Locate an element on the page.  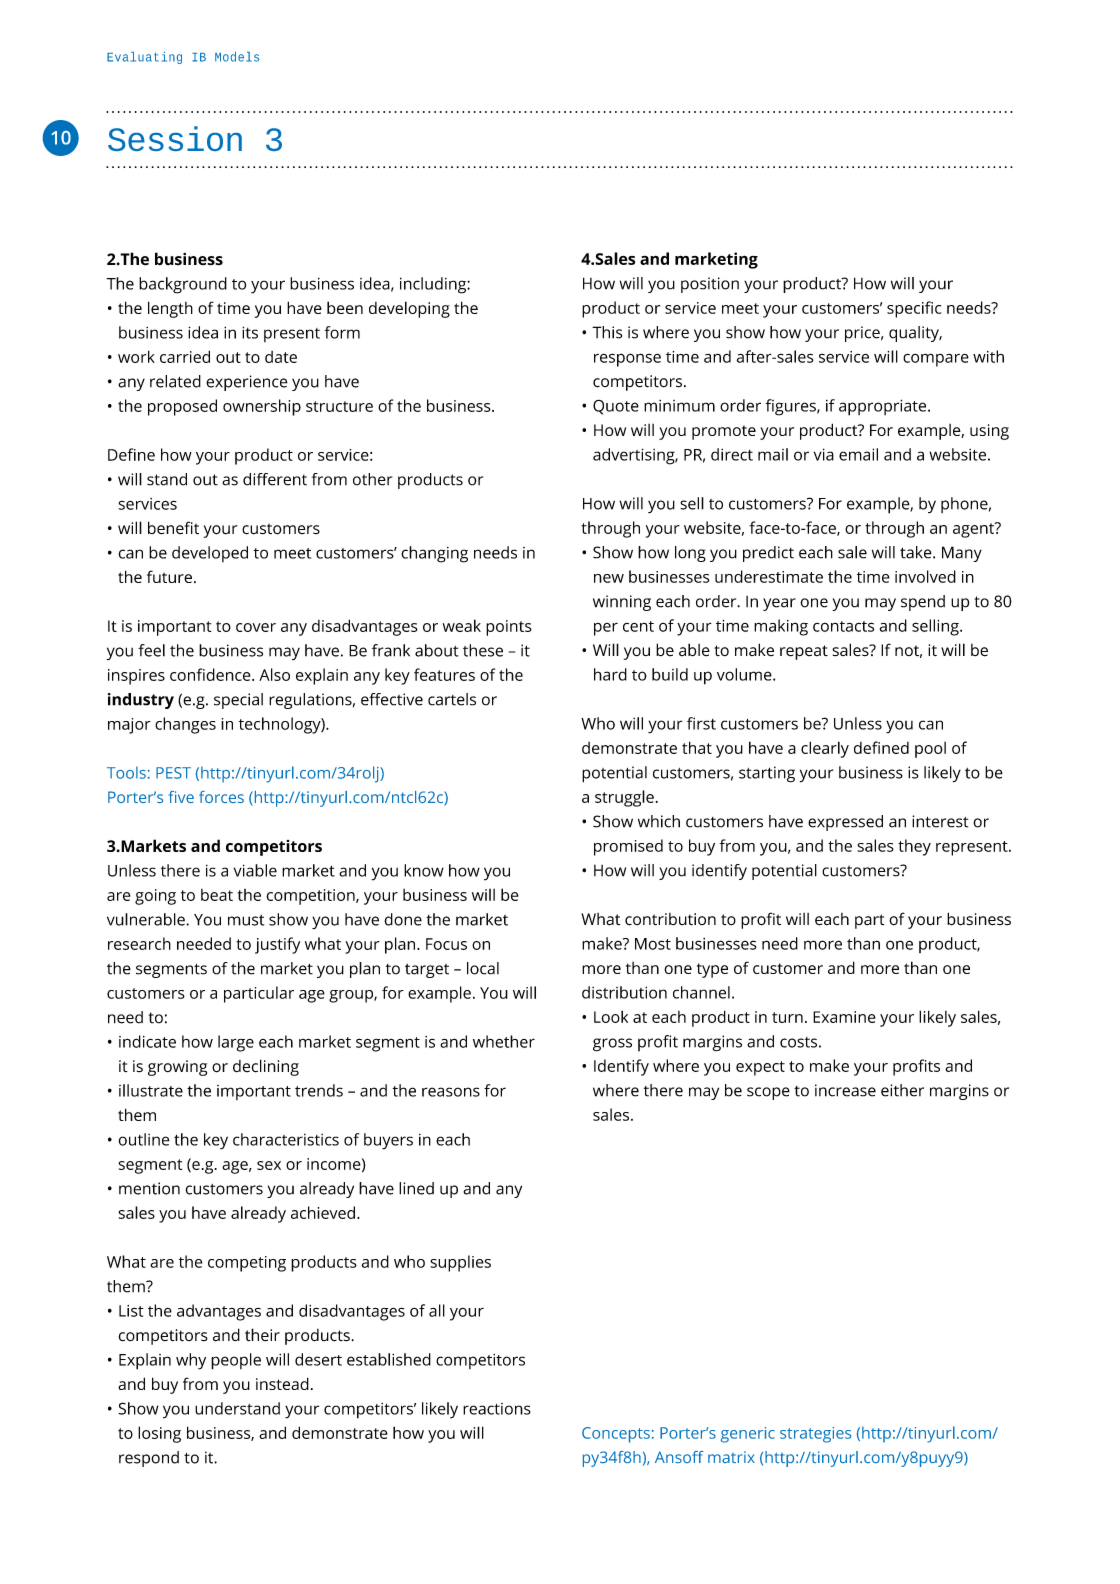
distribution is located at coordinates (624, 992).
